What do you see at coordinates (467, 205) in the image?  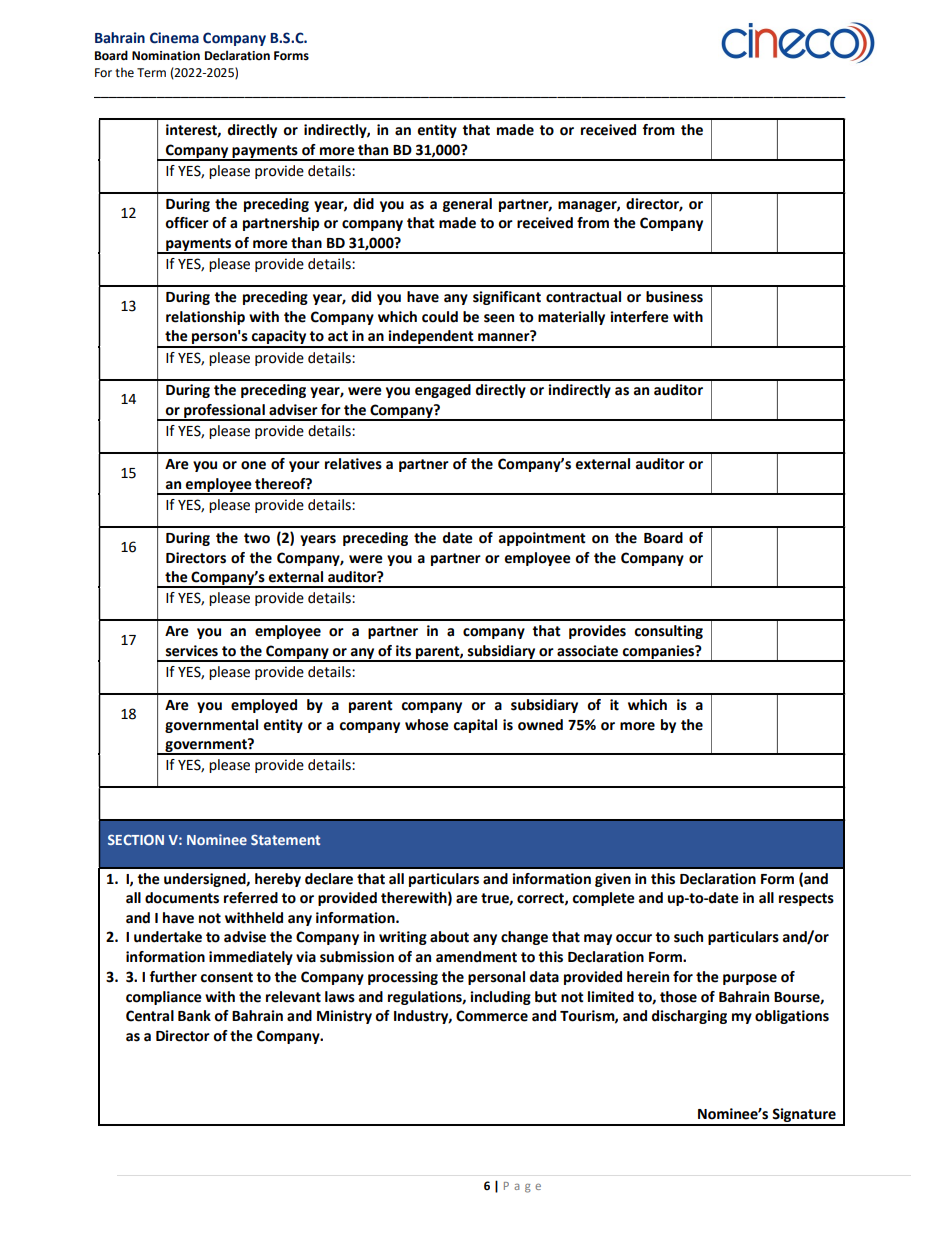 I see `general` at bounding box center [467, 205].
